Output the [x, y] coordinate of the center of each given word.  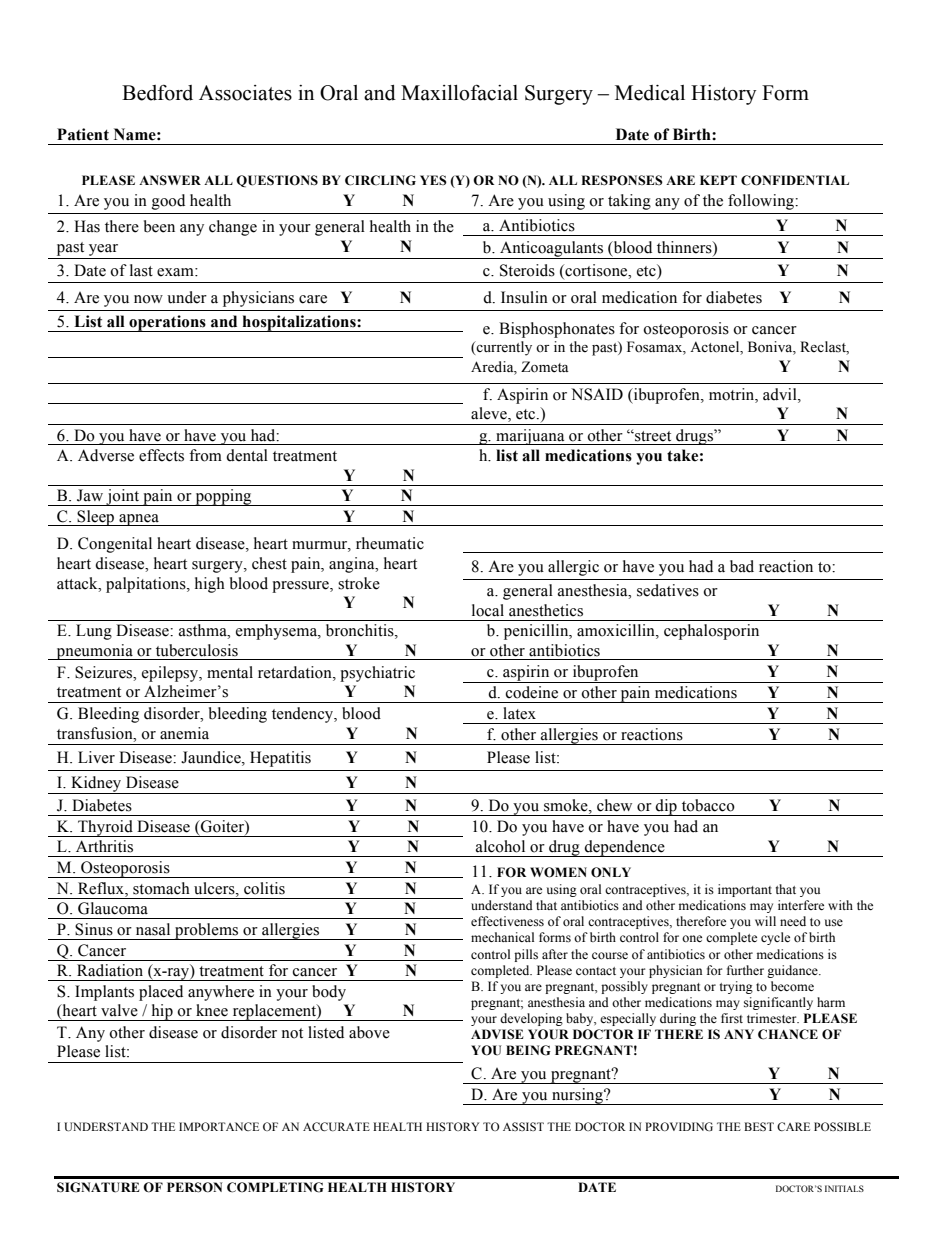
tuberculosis [197, 650]
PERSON [194, 1187]
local [488, 610]
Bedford [157, 92]
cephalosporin [711, 632]
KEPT [718, 180]
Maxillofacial [459, 92]
